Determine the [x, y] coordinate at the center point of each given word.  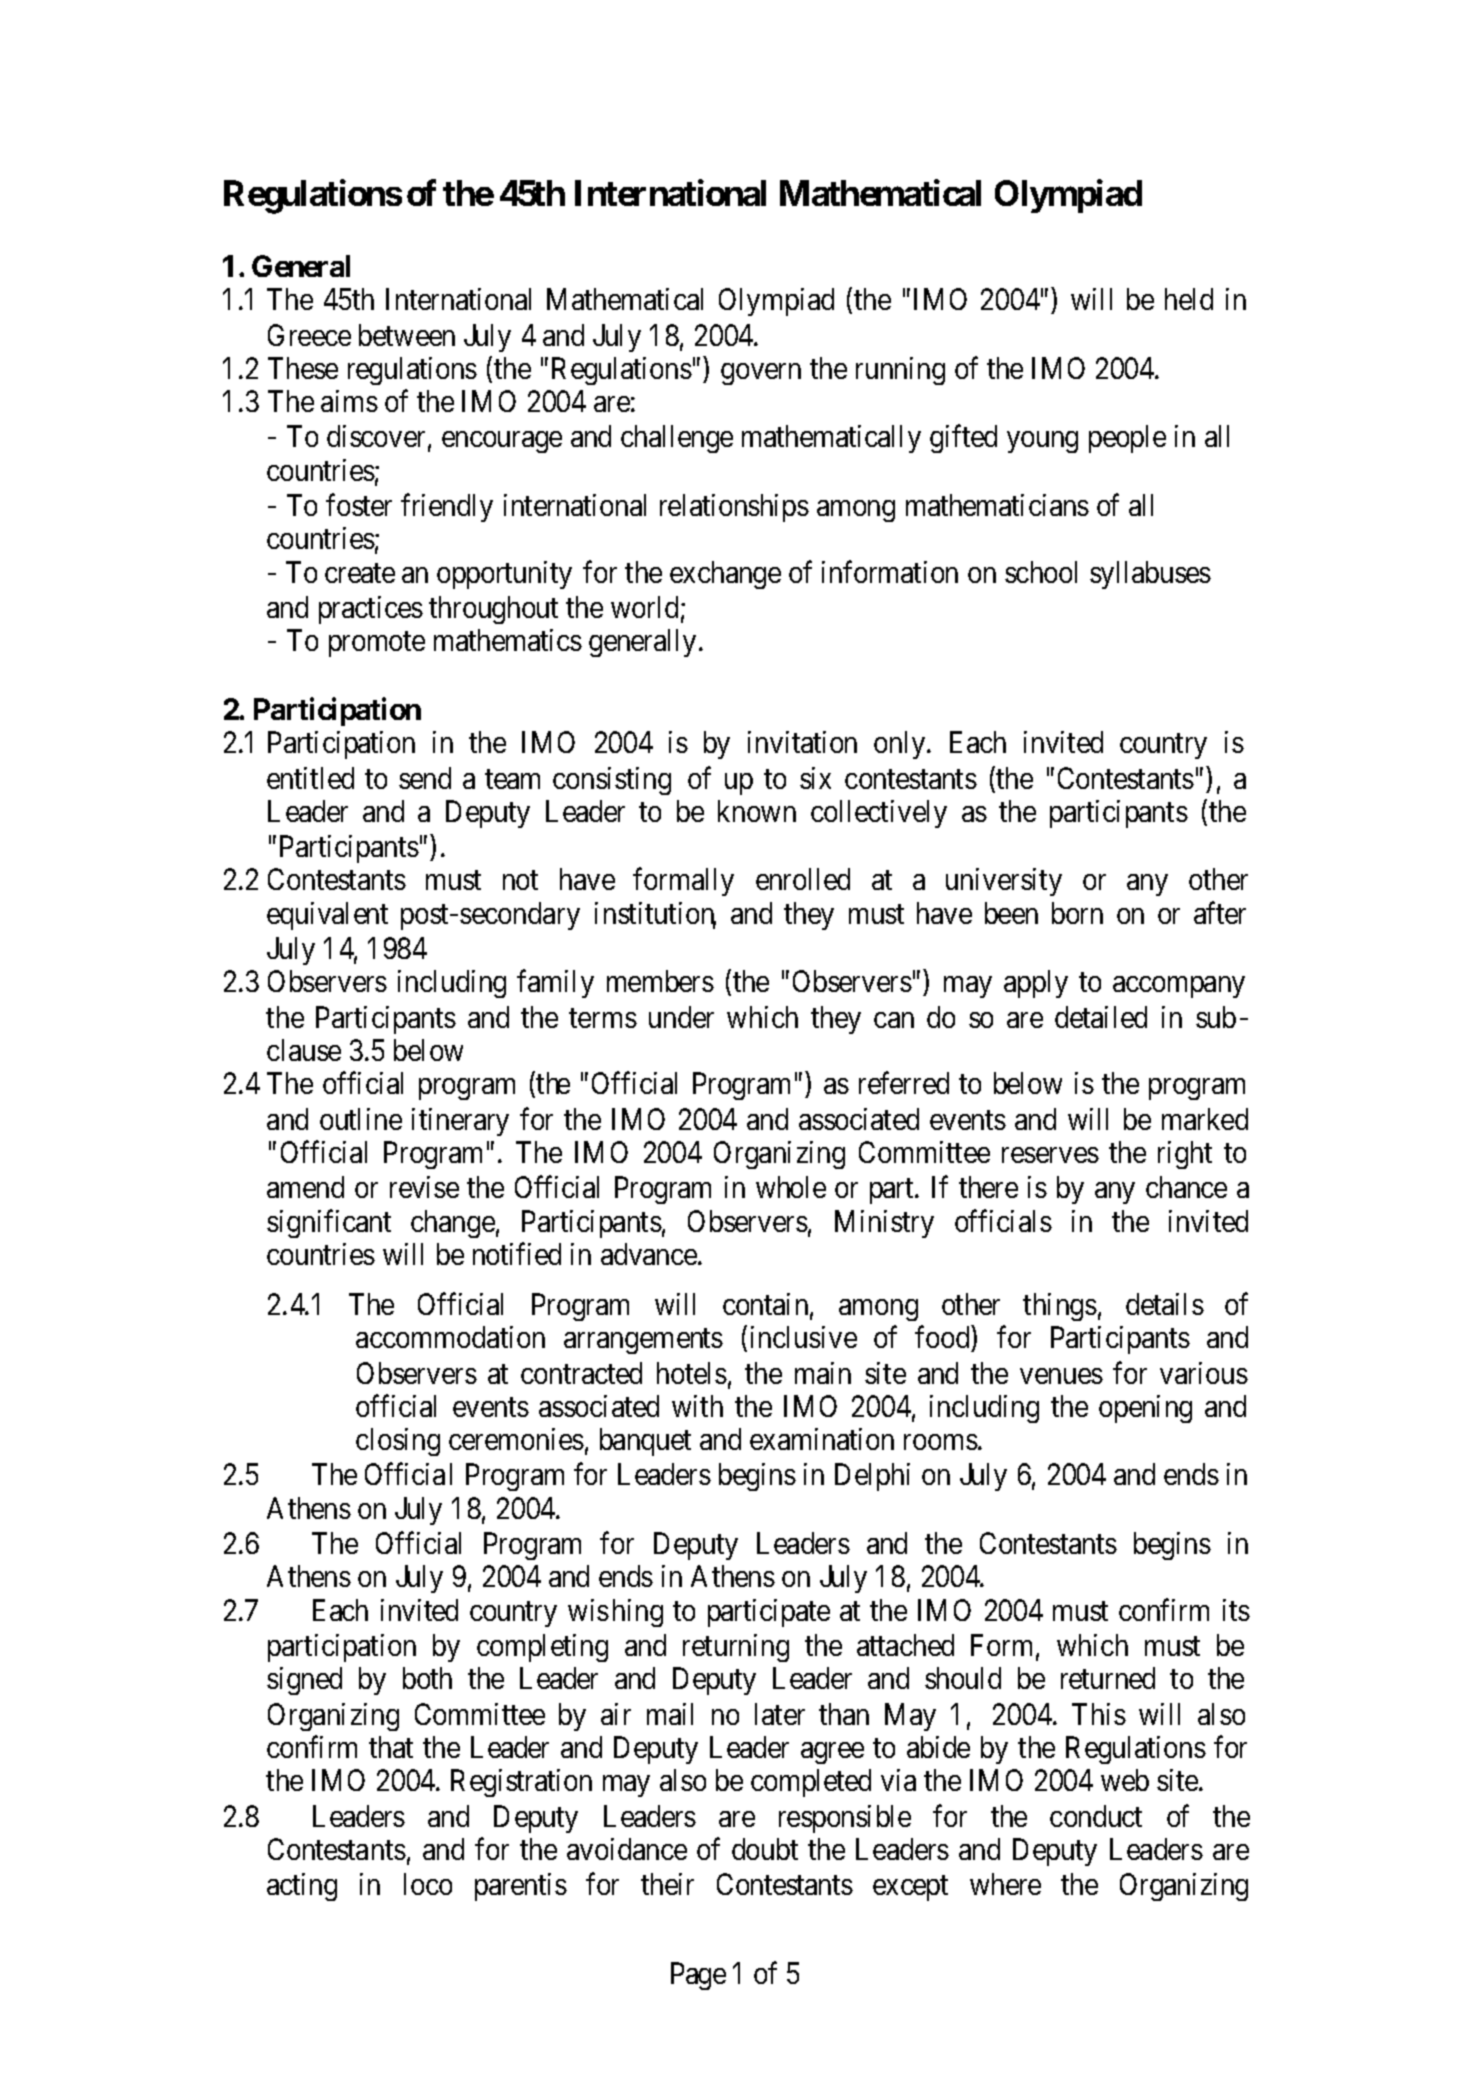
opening [1145, 1409]
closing [398, 1442]
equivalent [327, 916]
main [823, 1373]
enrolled [803, 879]
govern [761, 374]
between [407, 335]
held [1189, 299]
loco [428, 1884]
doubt [765, 1849]
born [1077, 913]
